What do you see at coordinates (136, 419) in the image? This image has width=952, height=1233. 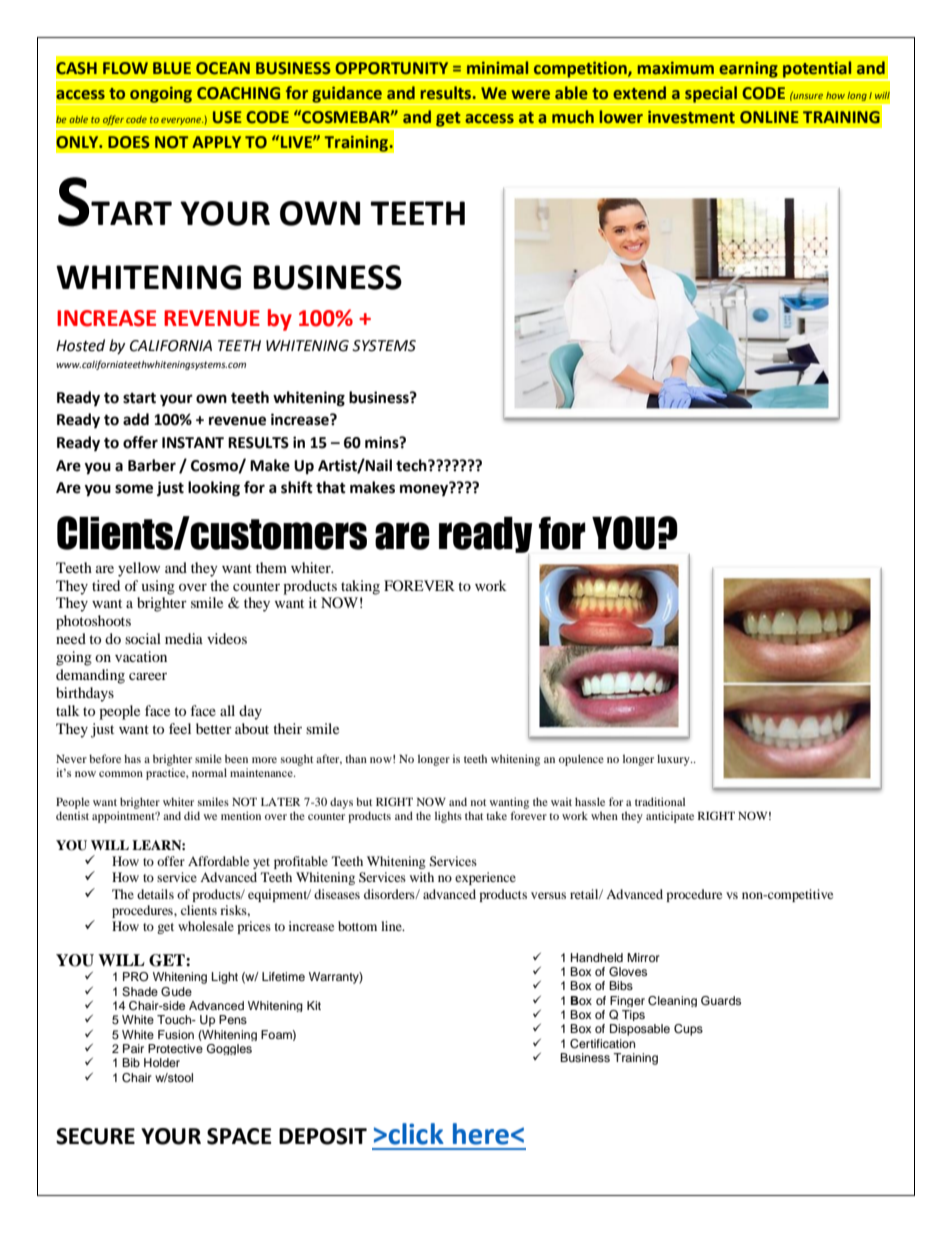 I see `add` at bounding box center [136, 419].
